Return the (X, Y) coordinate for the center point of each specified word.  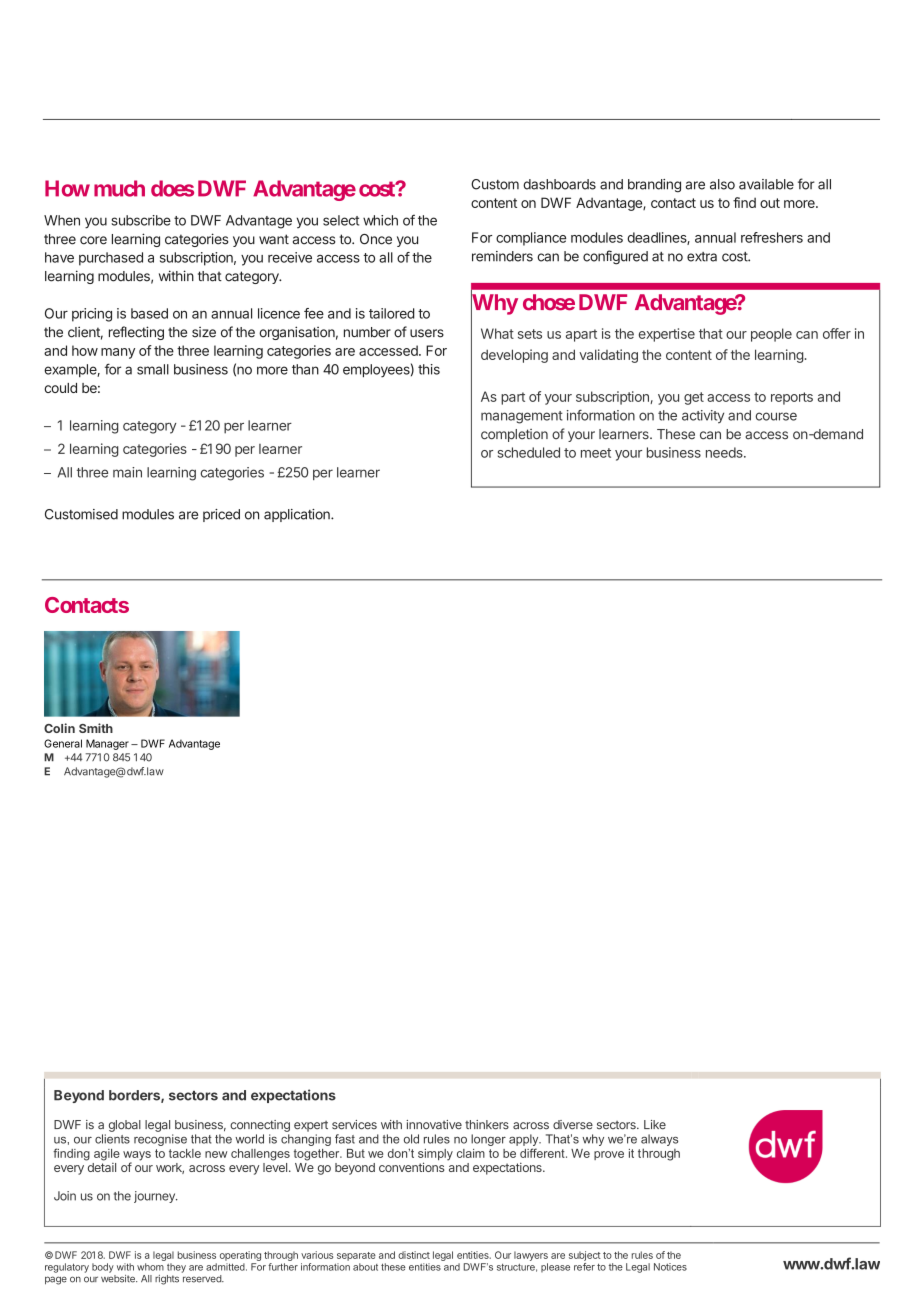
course (776, 416)
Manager (107, 744)
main (127, 472)
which (380, 220)
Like (655, 1125)
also (722, 184)
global (125, 1126)
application (298, 515)
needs (725, 452)
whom (150, 1267)
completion (514, 435)
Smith (96, 728)
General (63, 743)
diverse (573, 1125)
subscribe (141, 220)
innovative (434, 1125)
